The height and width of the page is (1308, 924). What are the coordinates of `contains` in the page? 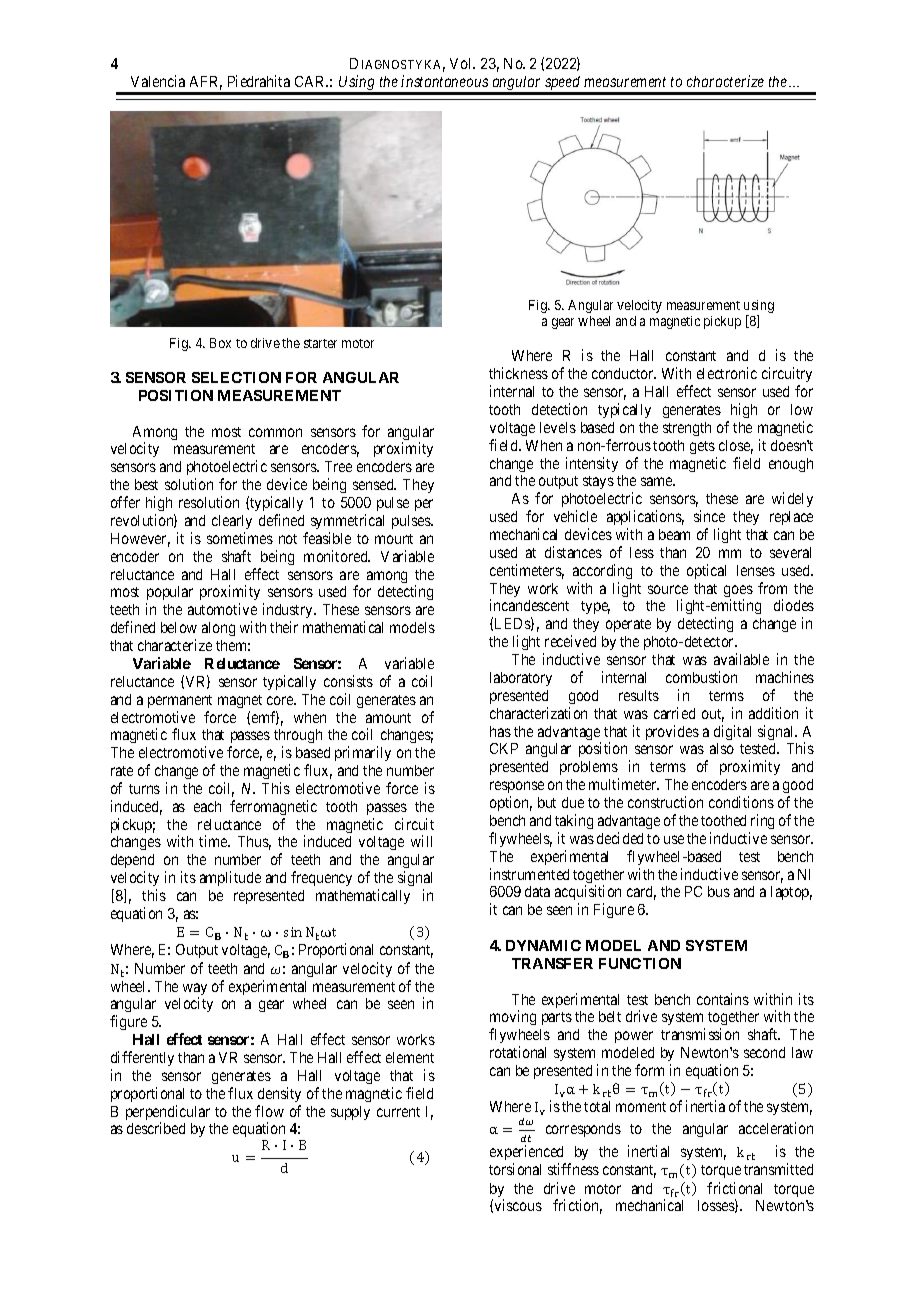 It's located at (723, 999).
